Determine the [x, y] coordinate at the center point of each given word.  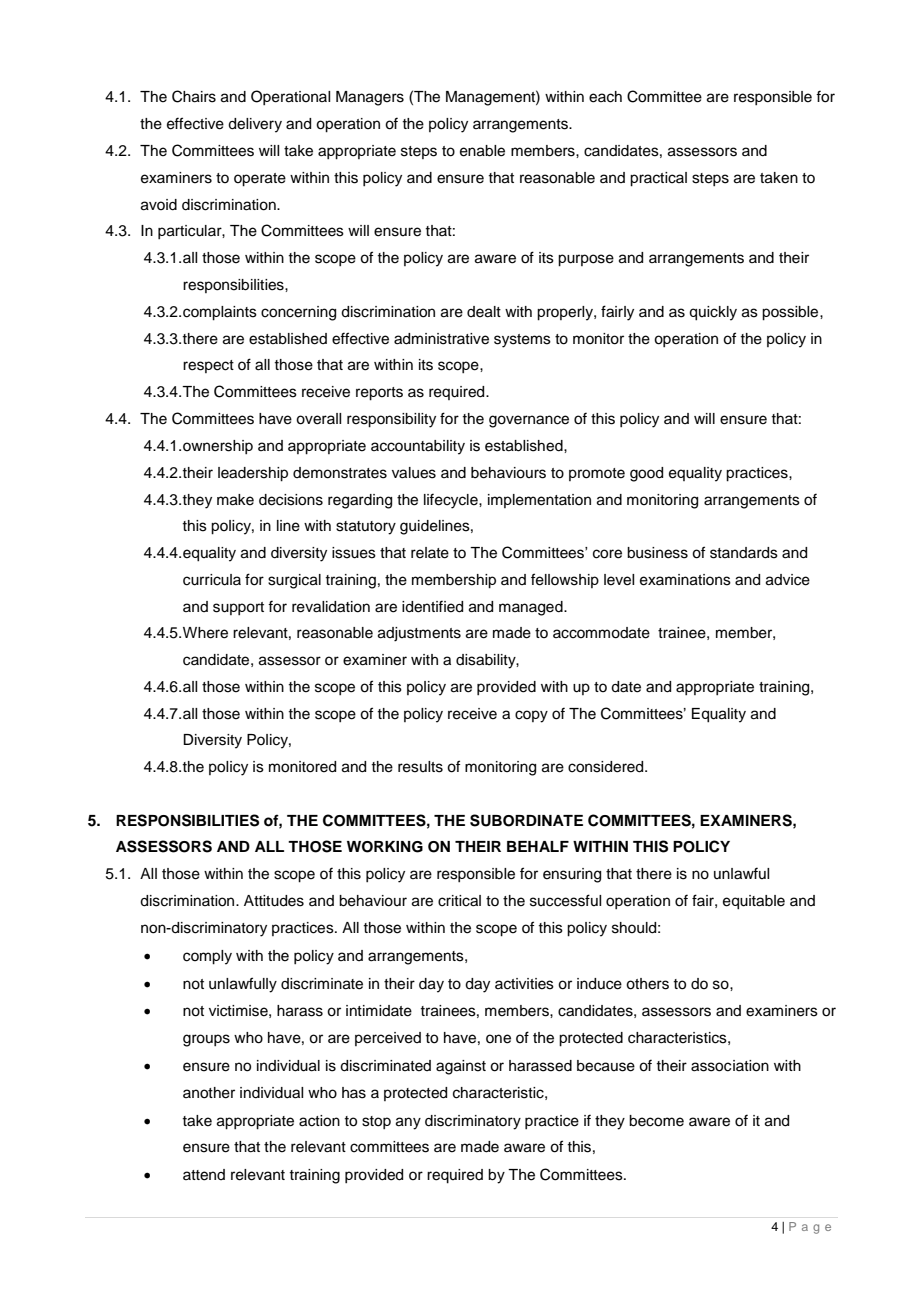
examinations [685, 580]
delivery [255, 125]
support [238, 608]
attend [204, 1175]
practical [658, 179]
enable [482, 151]
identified [432, 606]
